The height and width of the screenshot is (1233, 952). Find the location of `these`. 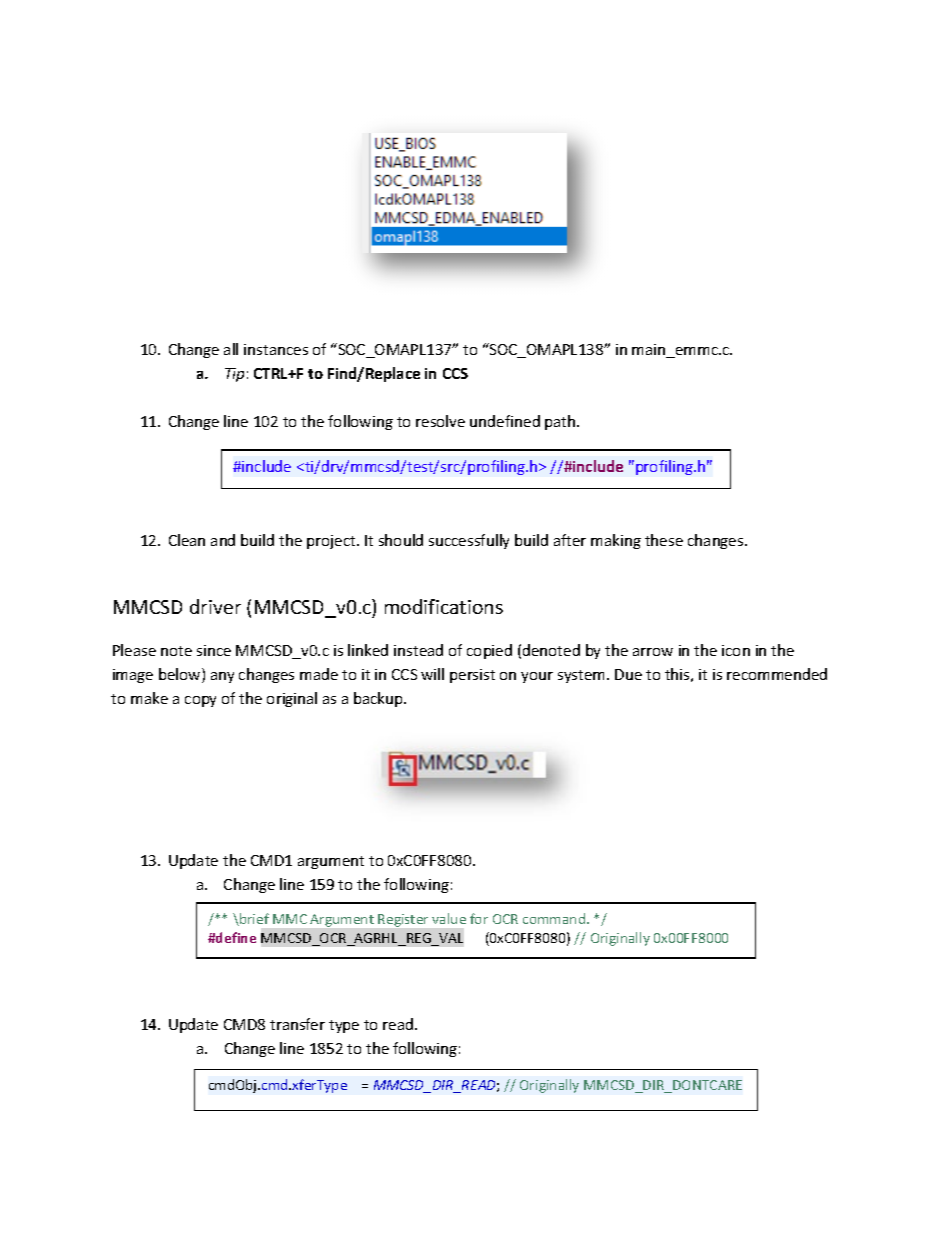

these is located at coordinates (664, 540).
